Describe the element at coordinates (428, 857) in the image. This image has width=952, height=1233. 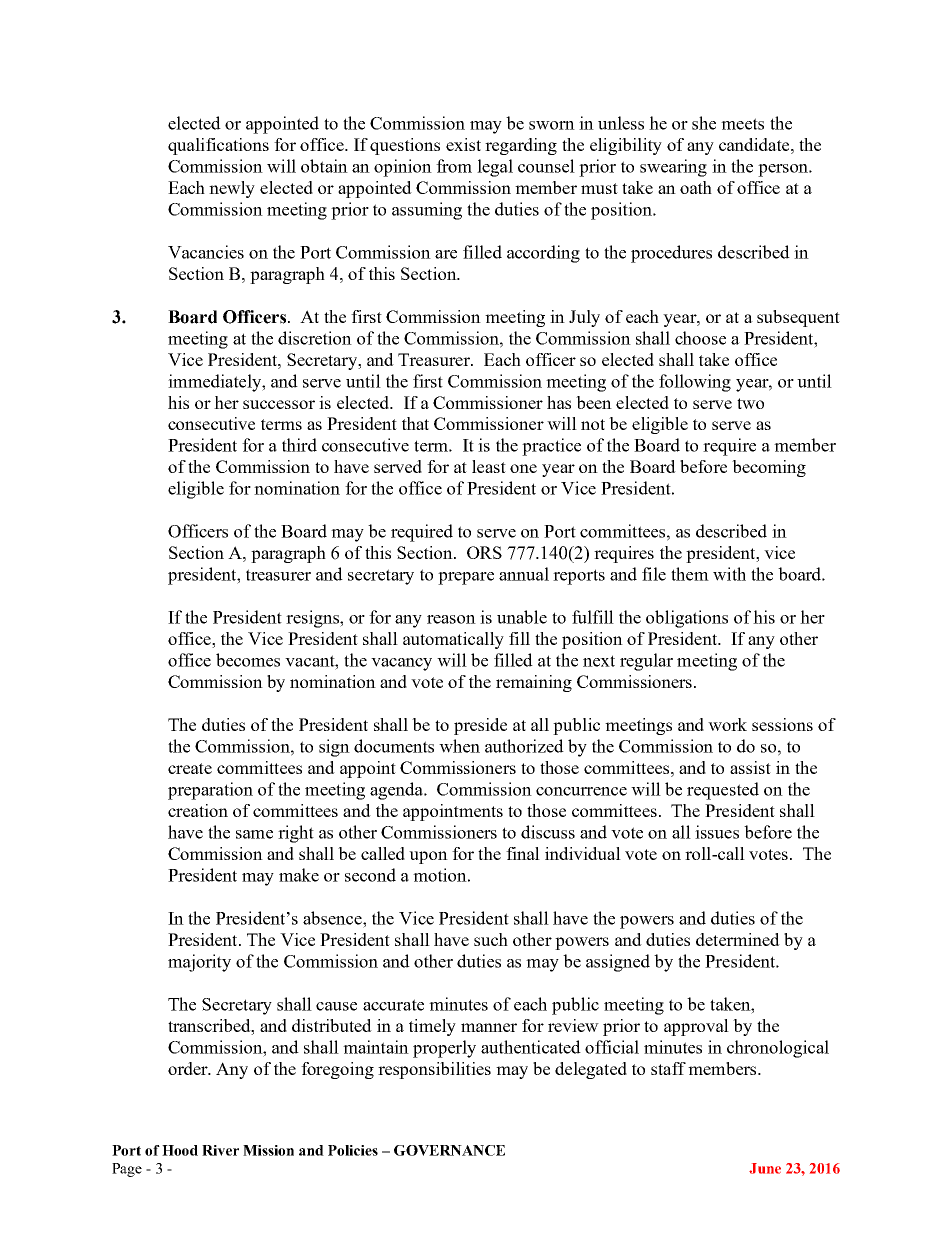
I see `upon` at that location.
